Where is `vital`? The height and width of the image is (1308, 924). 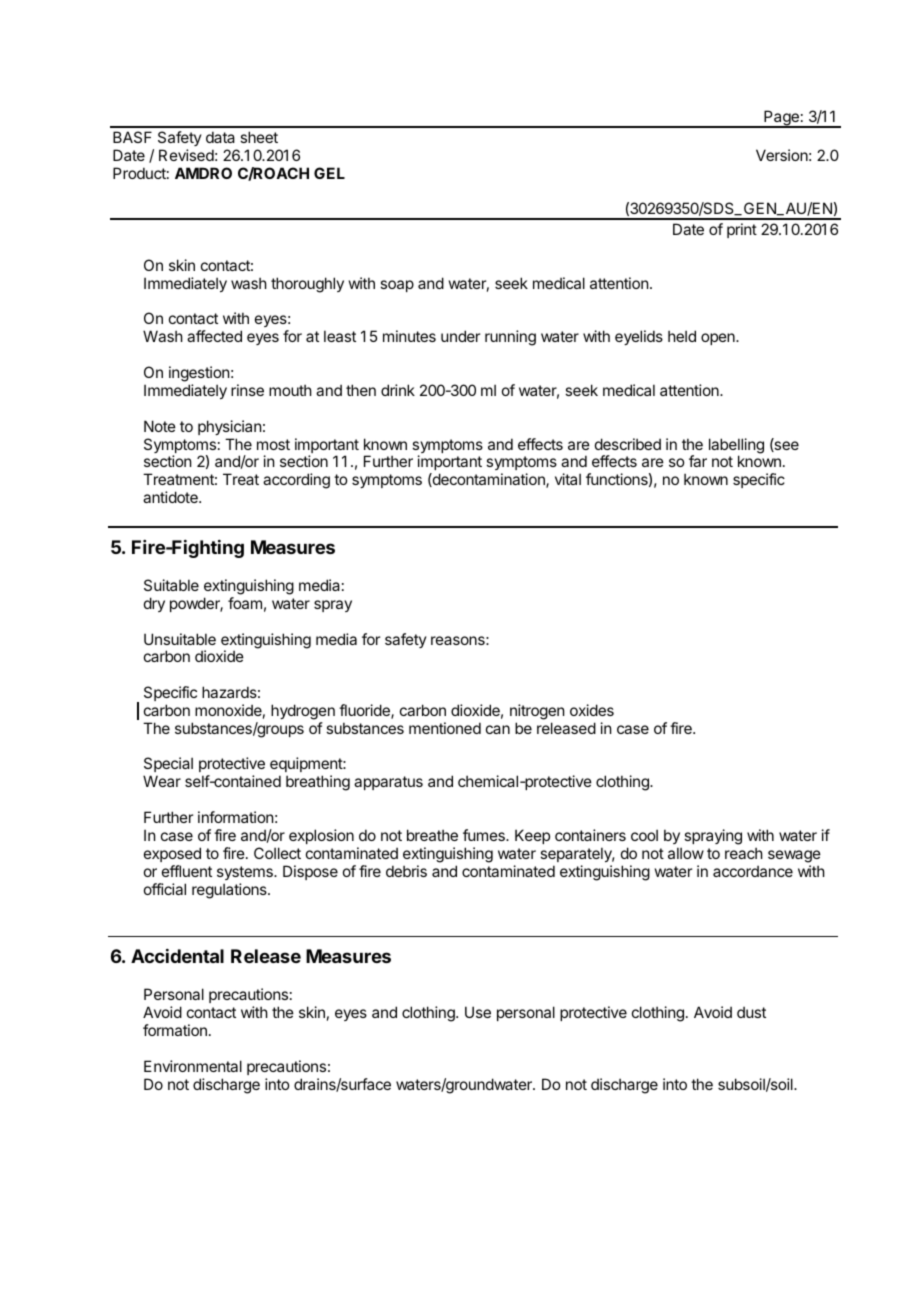
vital is located at coordinates (568, 479).
